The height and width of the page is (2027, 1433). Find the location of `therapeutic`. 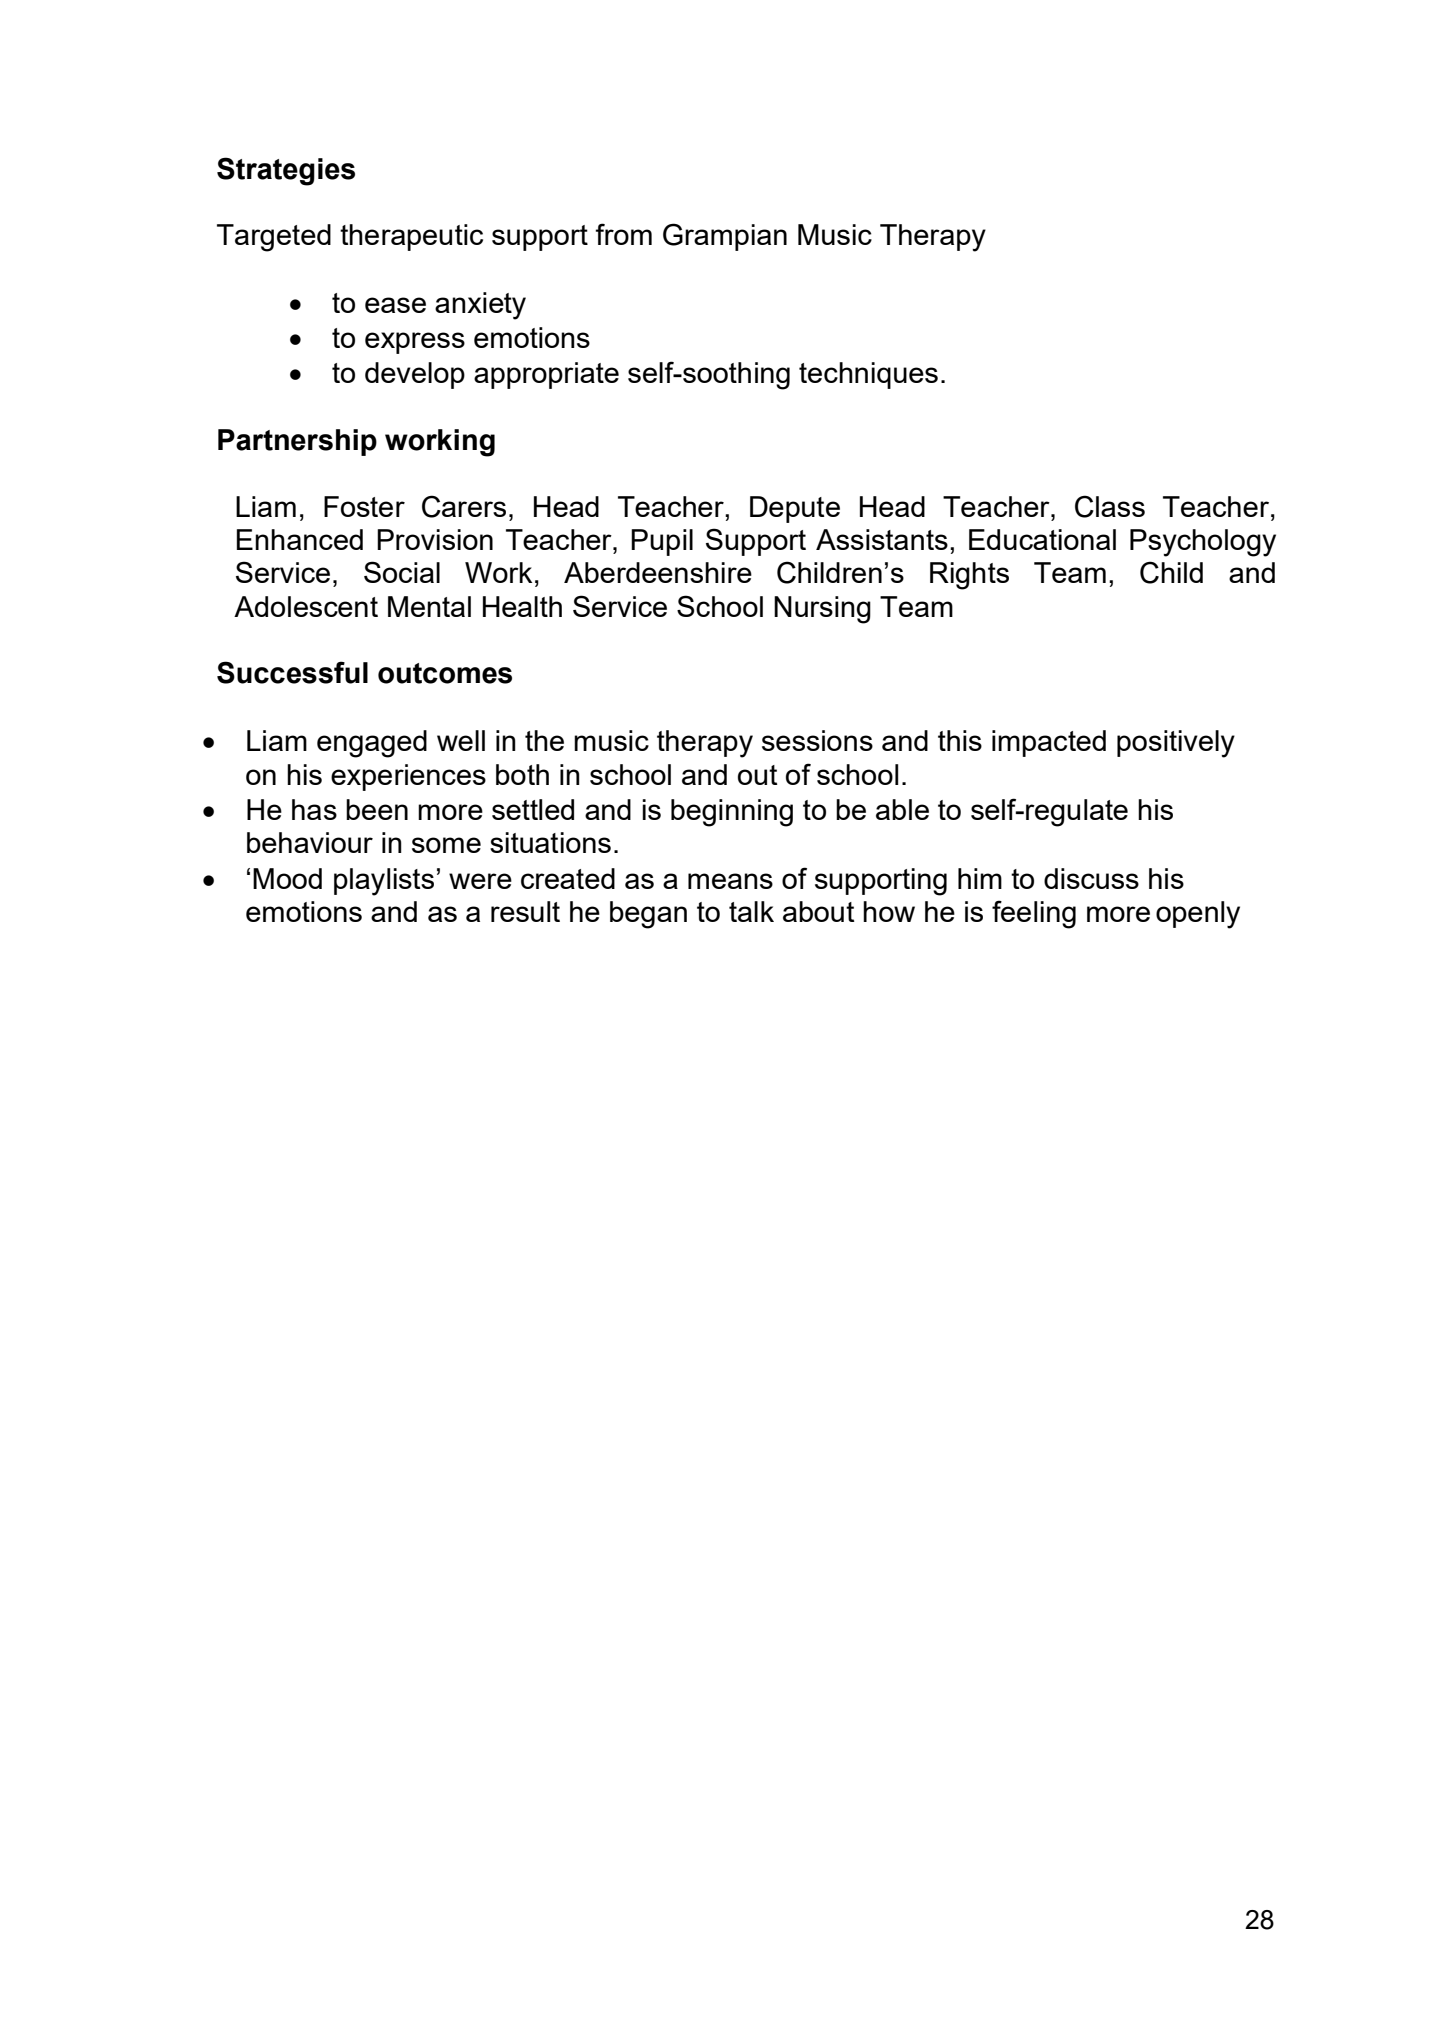

therapeutic is located at coordinates (411, 237).
